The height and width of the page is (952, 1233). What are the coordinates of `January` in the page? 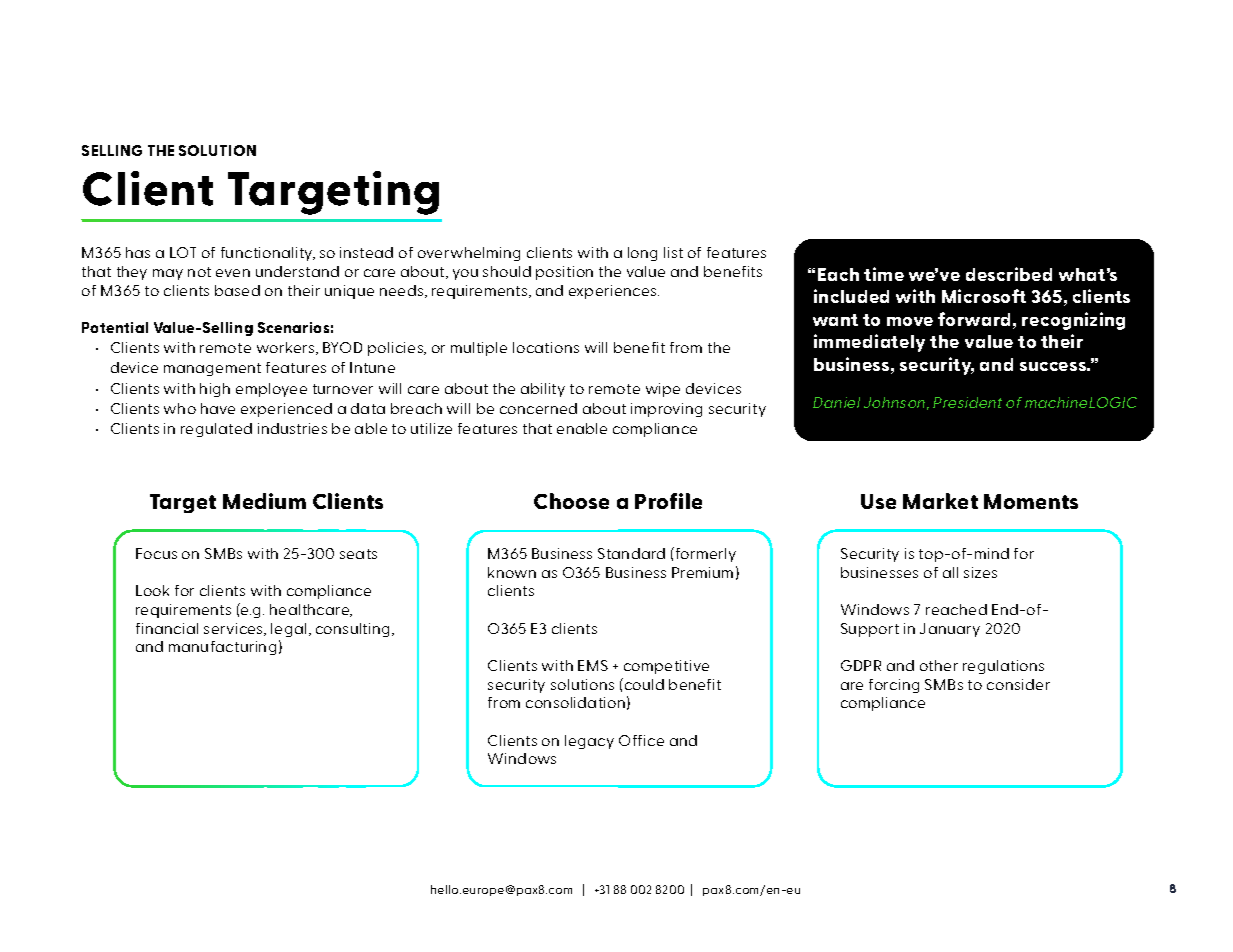 It's located at (950, 630).
